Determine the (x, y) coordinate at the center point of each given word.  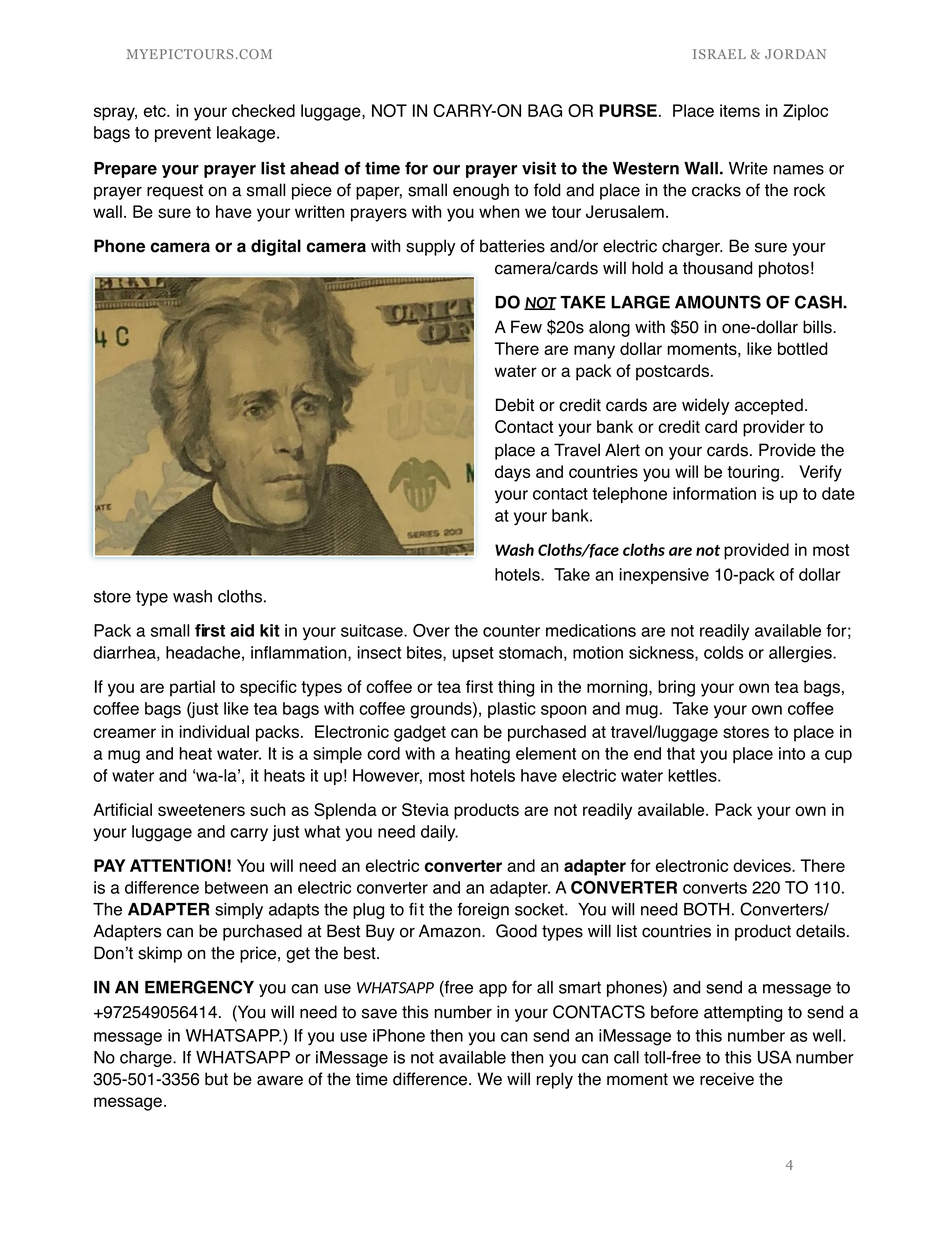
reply (555, 1080)
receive (727, 1079)
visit (539, 168)
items (740, 110)
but (216, 1079)
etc (156, 111)
